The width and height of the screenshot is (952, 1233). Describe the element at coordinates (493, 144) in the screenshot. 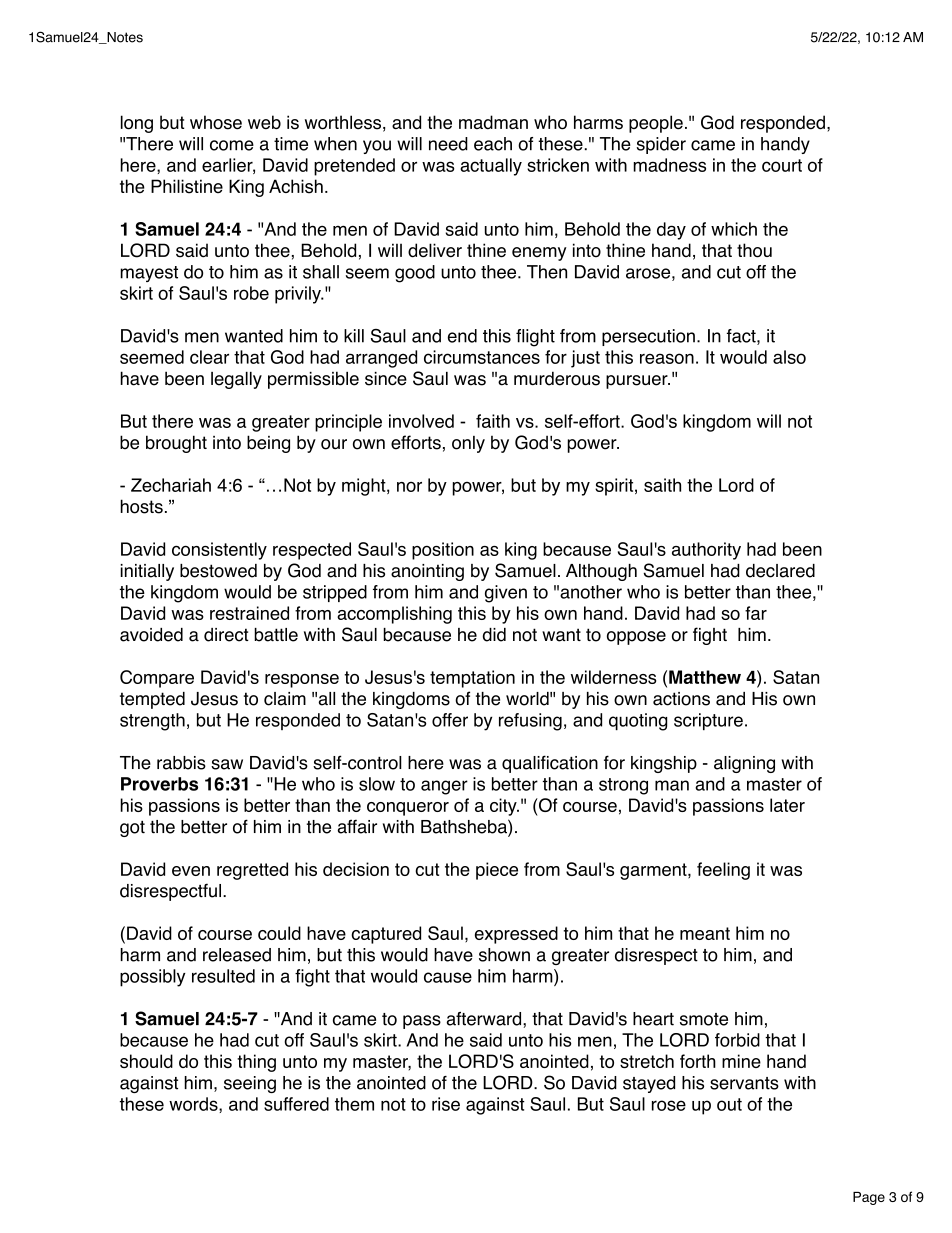

I see `each` at that location.
